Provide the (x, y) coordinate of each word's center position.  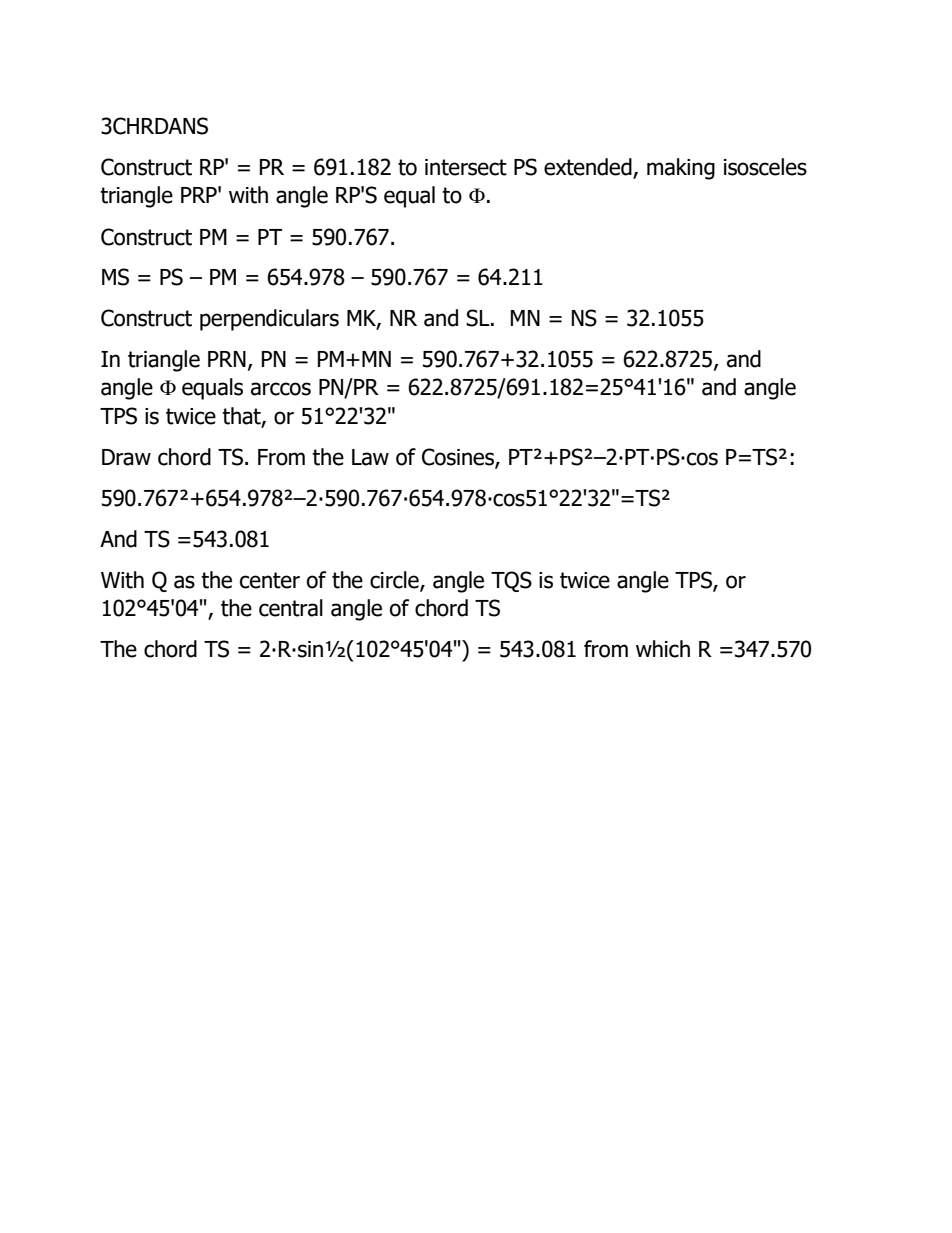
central (291, 608)
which (663, 649)
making (681, 169)
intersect (466, 167)
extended (589, 168)
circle (395, 580)
